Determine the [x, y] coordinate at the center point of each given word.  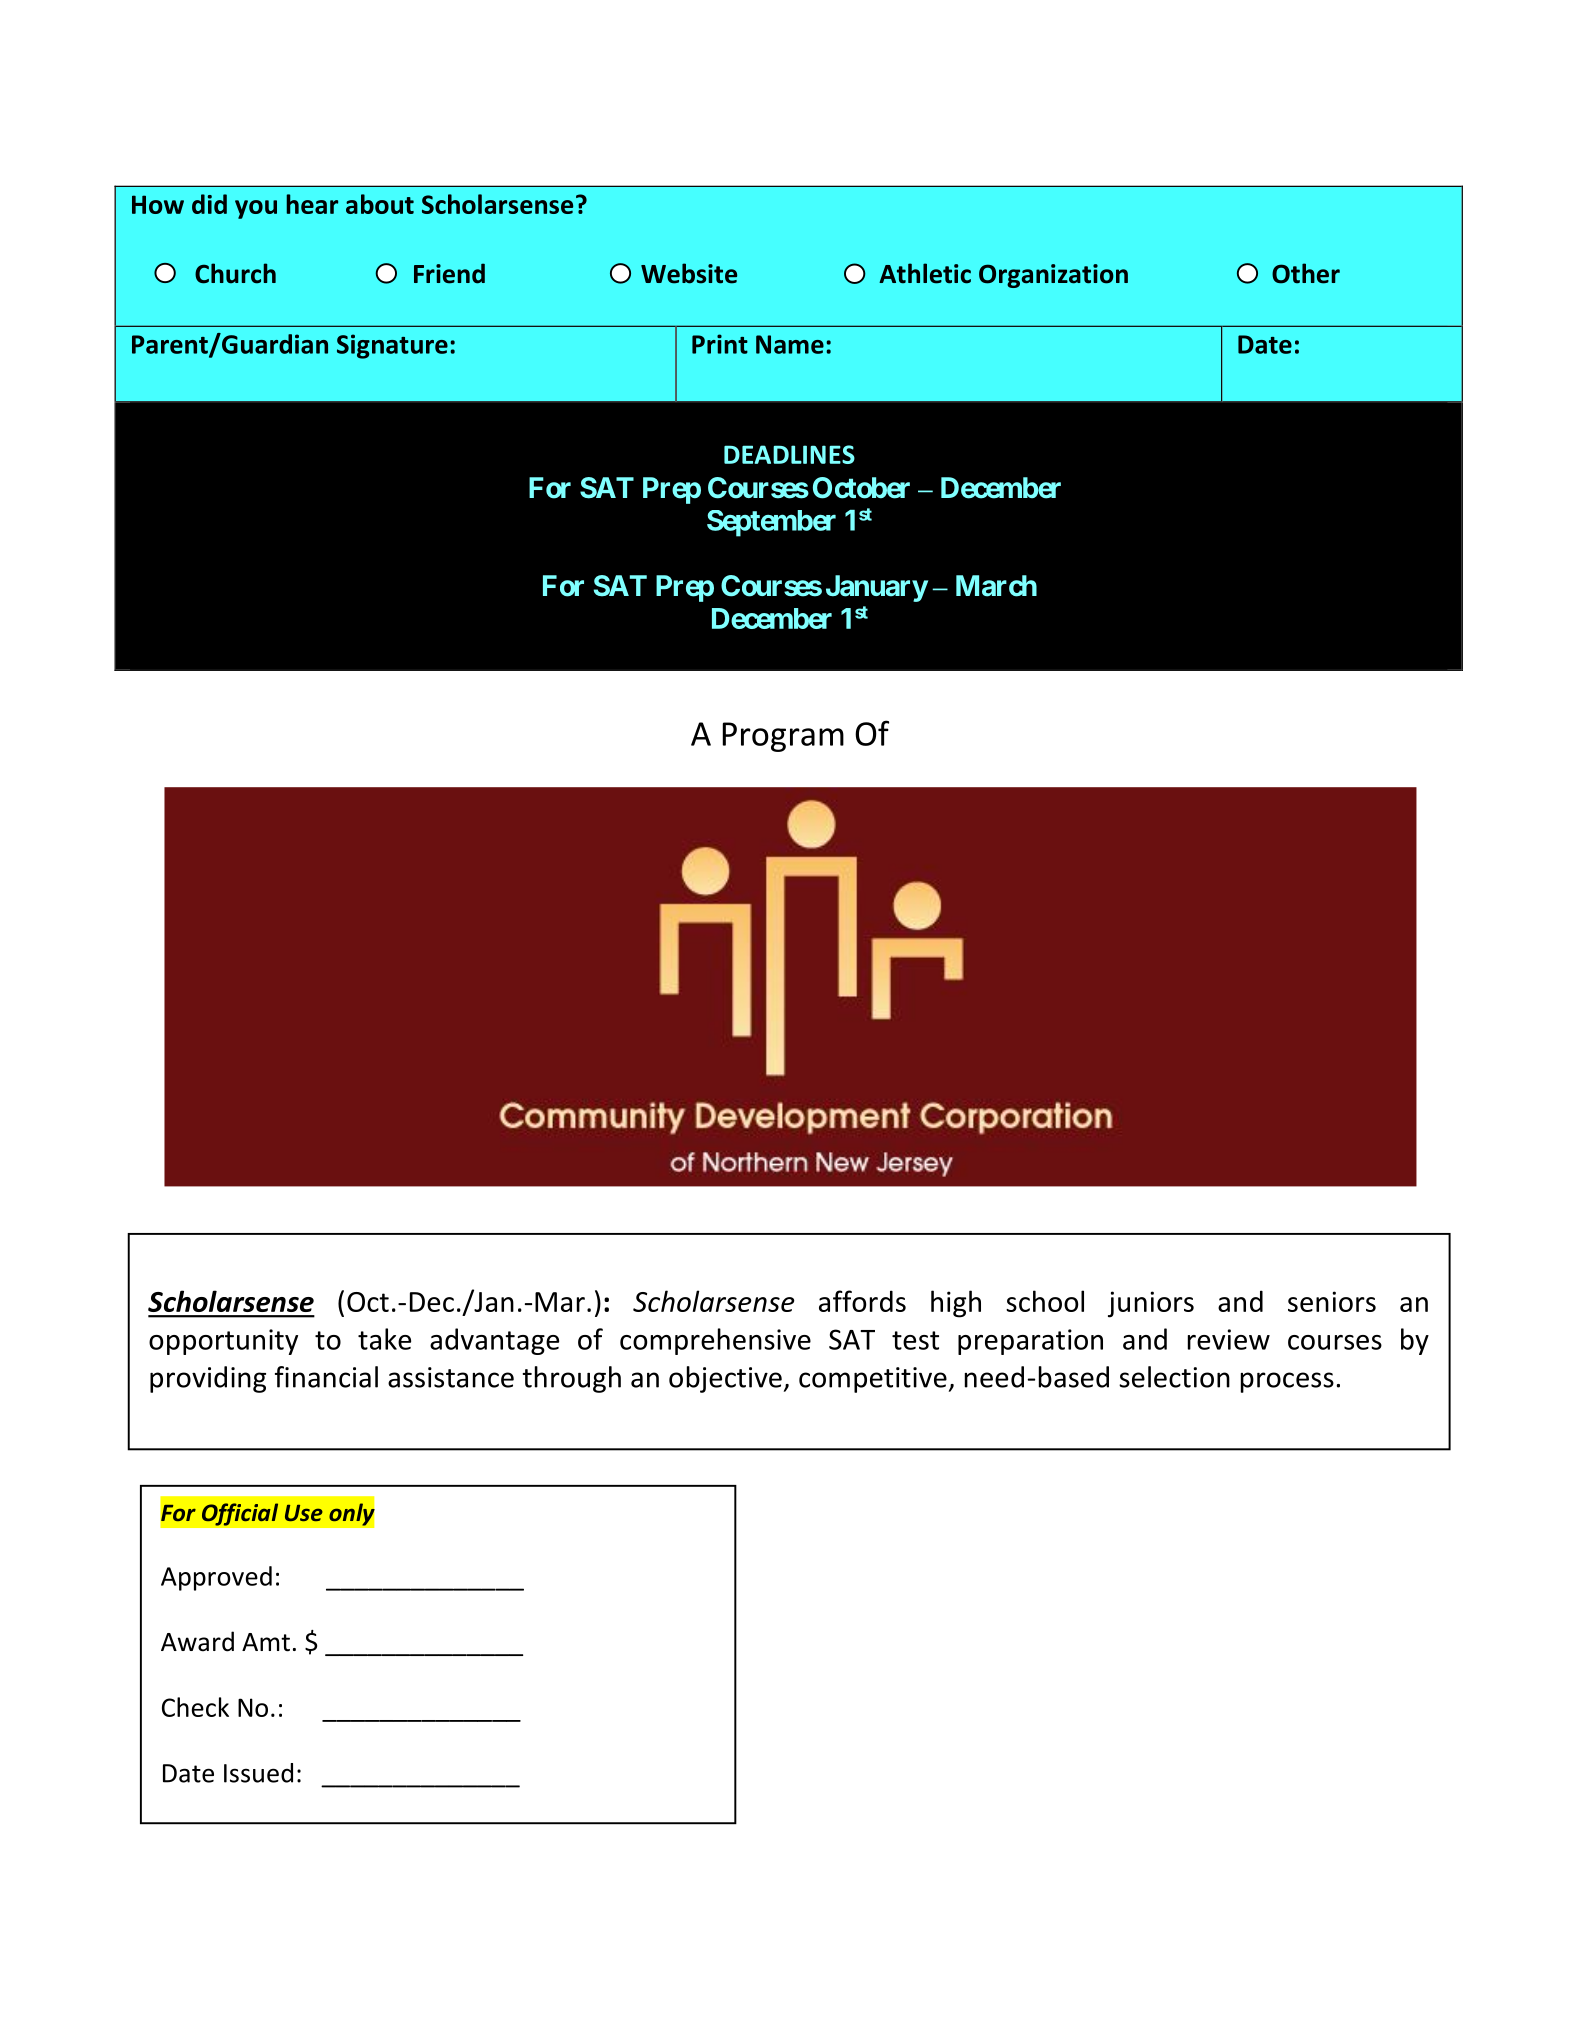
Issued [258, 1773]
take [384, 1339]
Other [1306, 273]
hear [312, 204]
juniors [1151, 1304]
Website [689, 273]
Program [783, 737]
